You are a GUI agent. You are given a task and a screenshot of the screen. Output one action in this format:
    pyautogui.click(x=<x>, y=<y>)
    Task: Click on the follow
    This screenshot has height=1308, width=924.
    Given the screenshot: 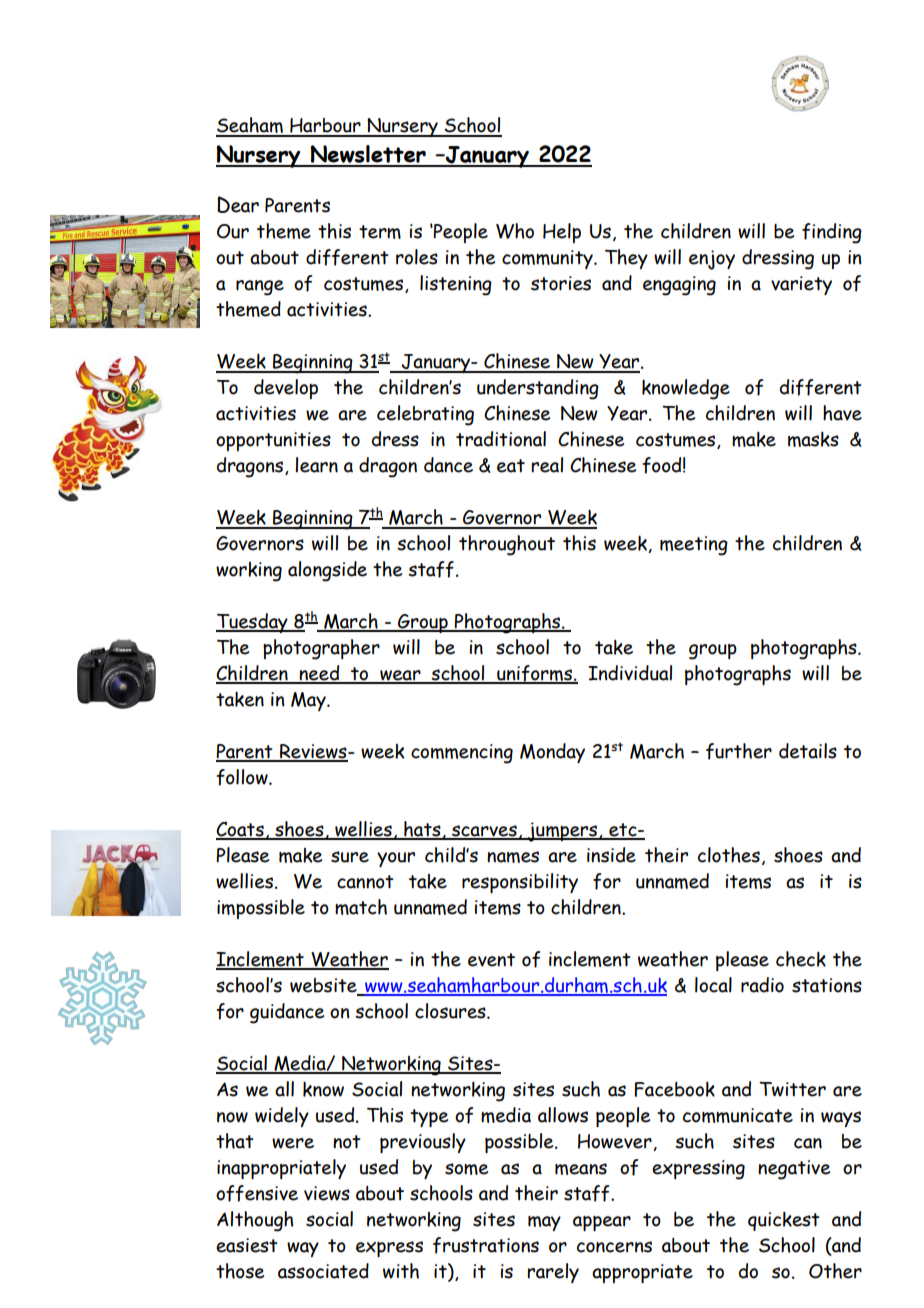 What is the action you would take?
    pyautogui.click(x=243, y=777)
